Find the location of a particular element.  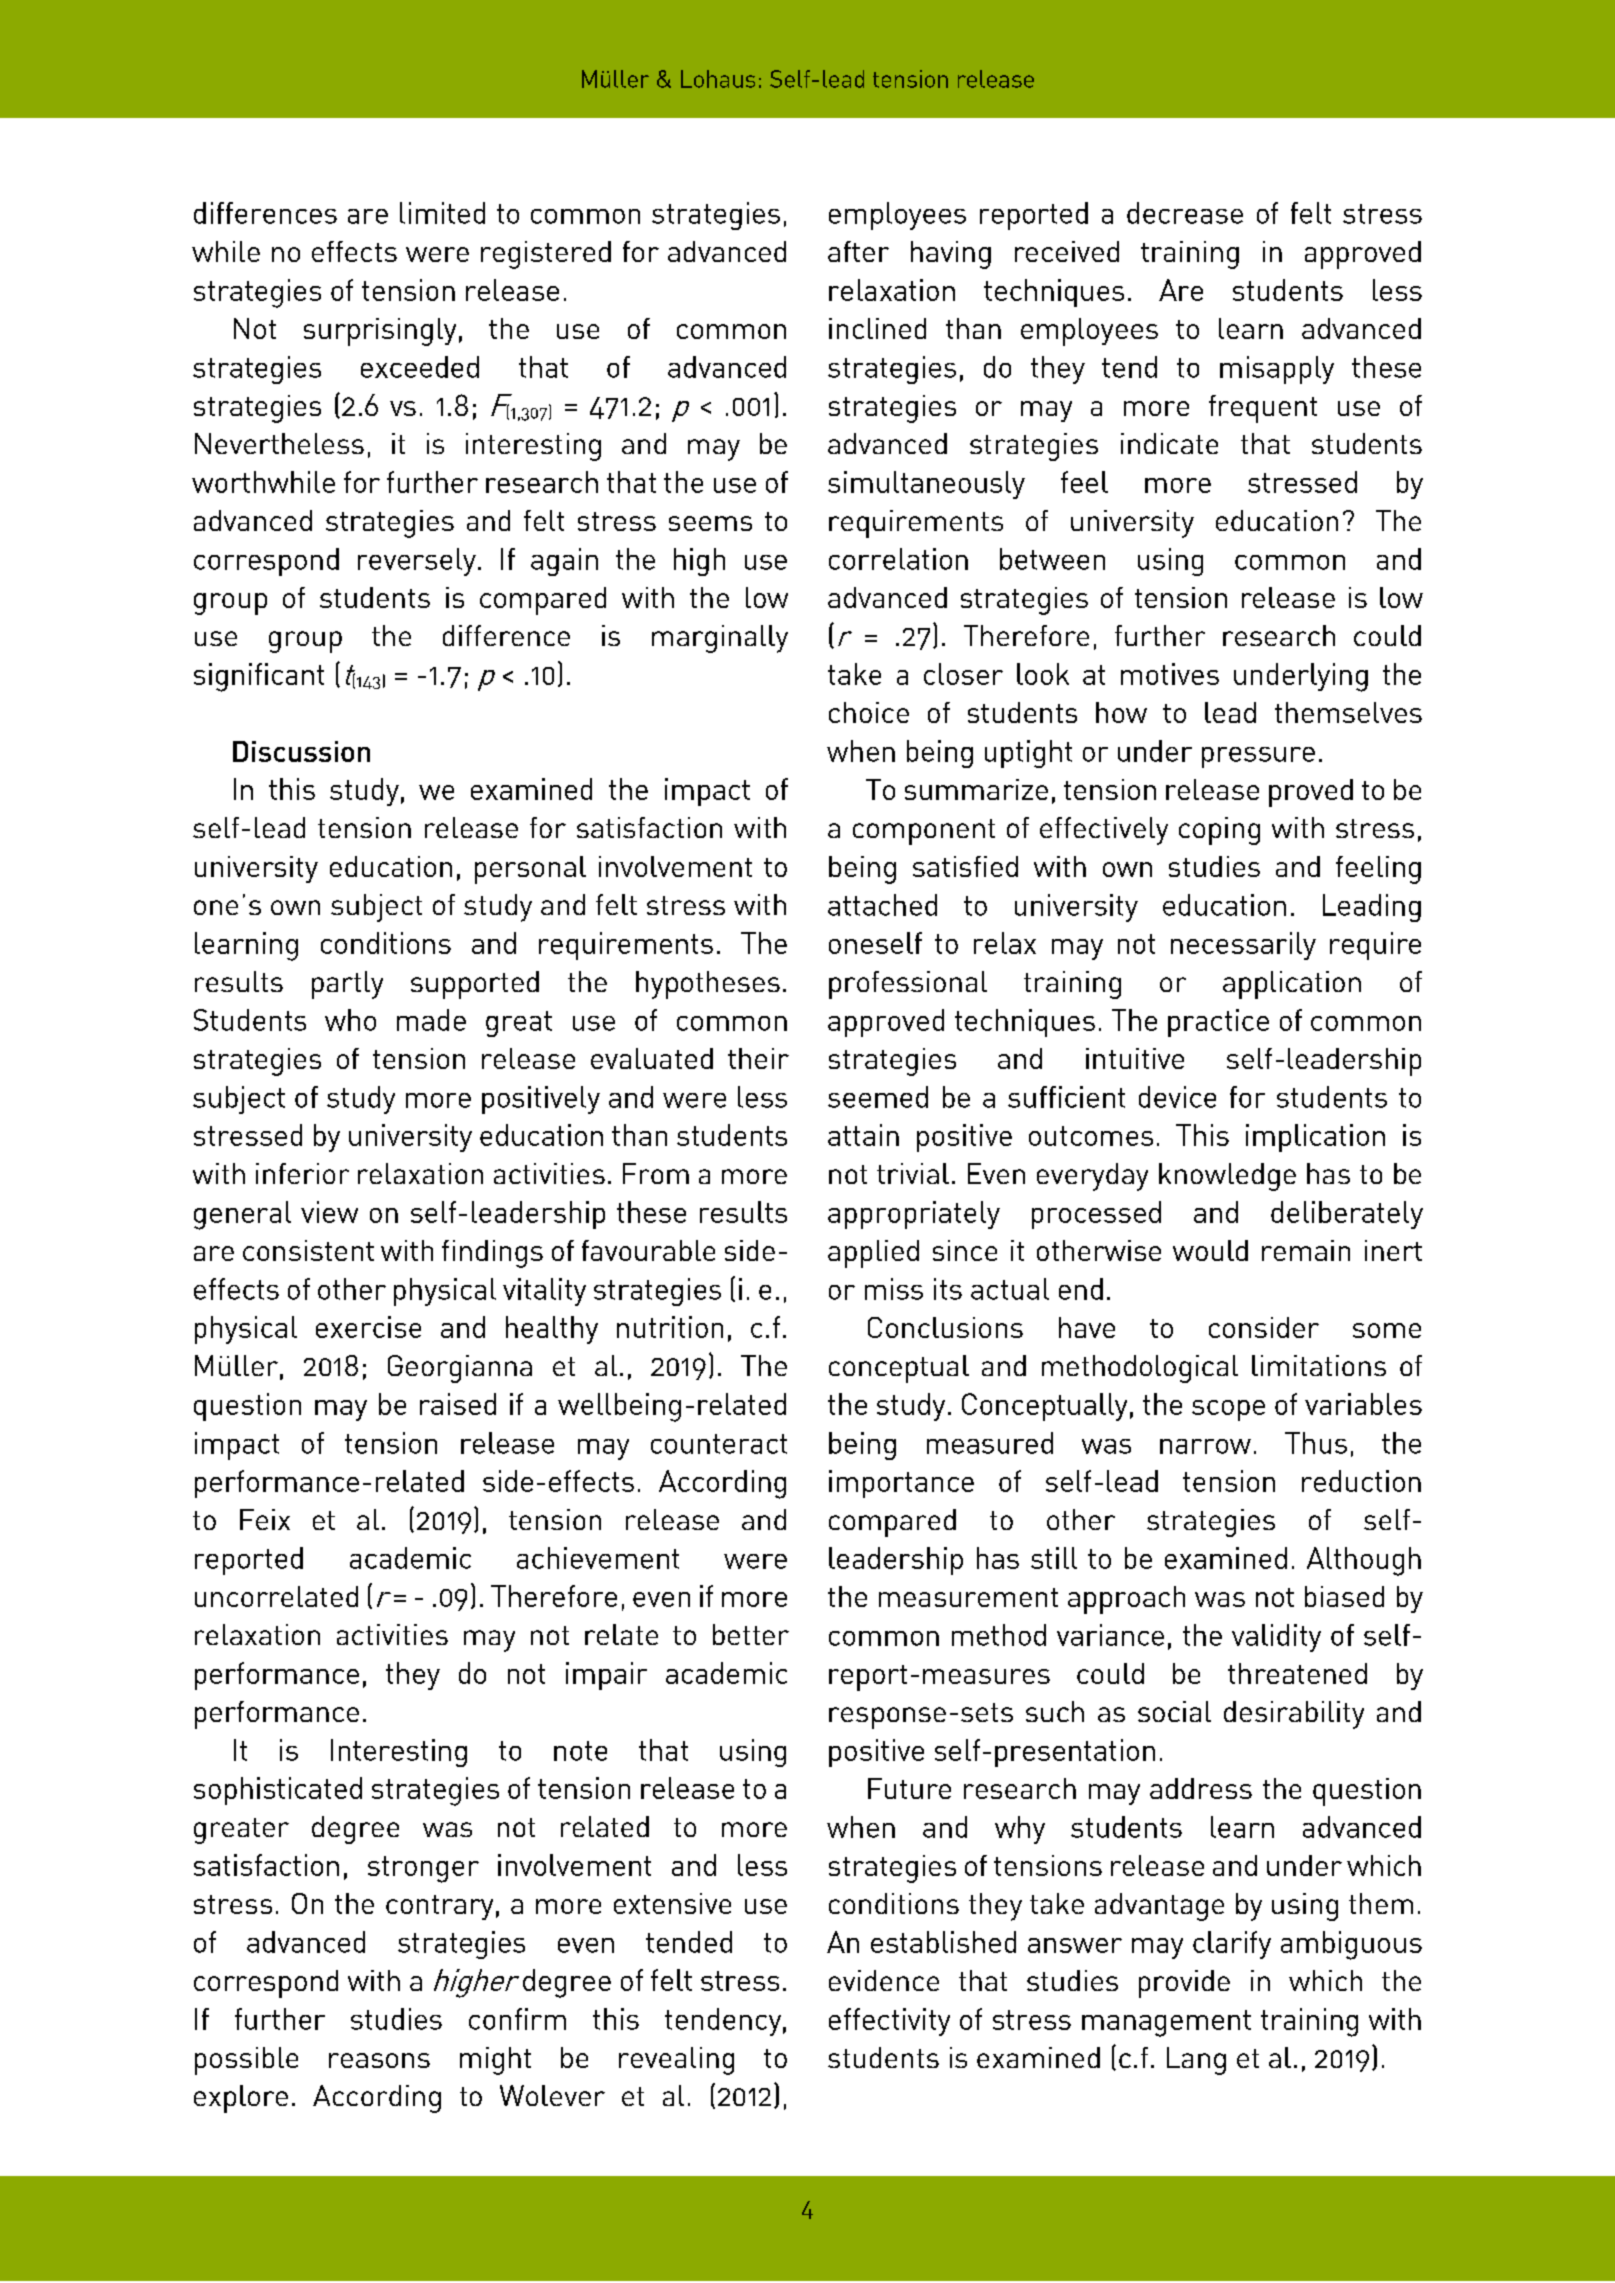

better is located at coordinates (751, 1634).
